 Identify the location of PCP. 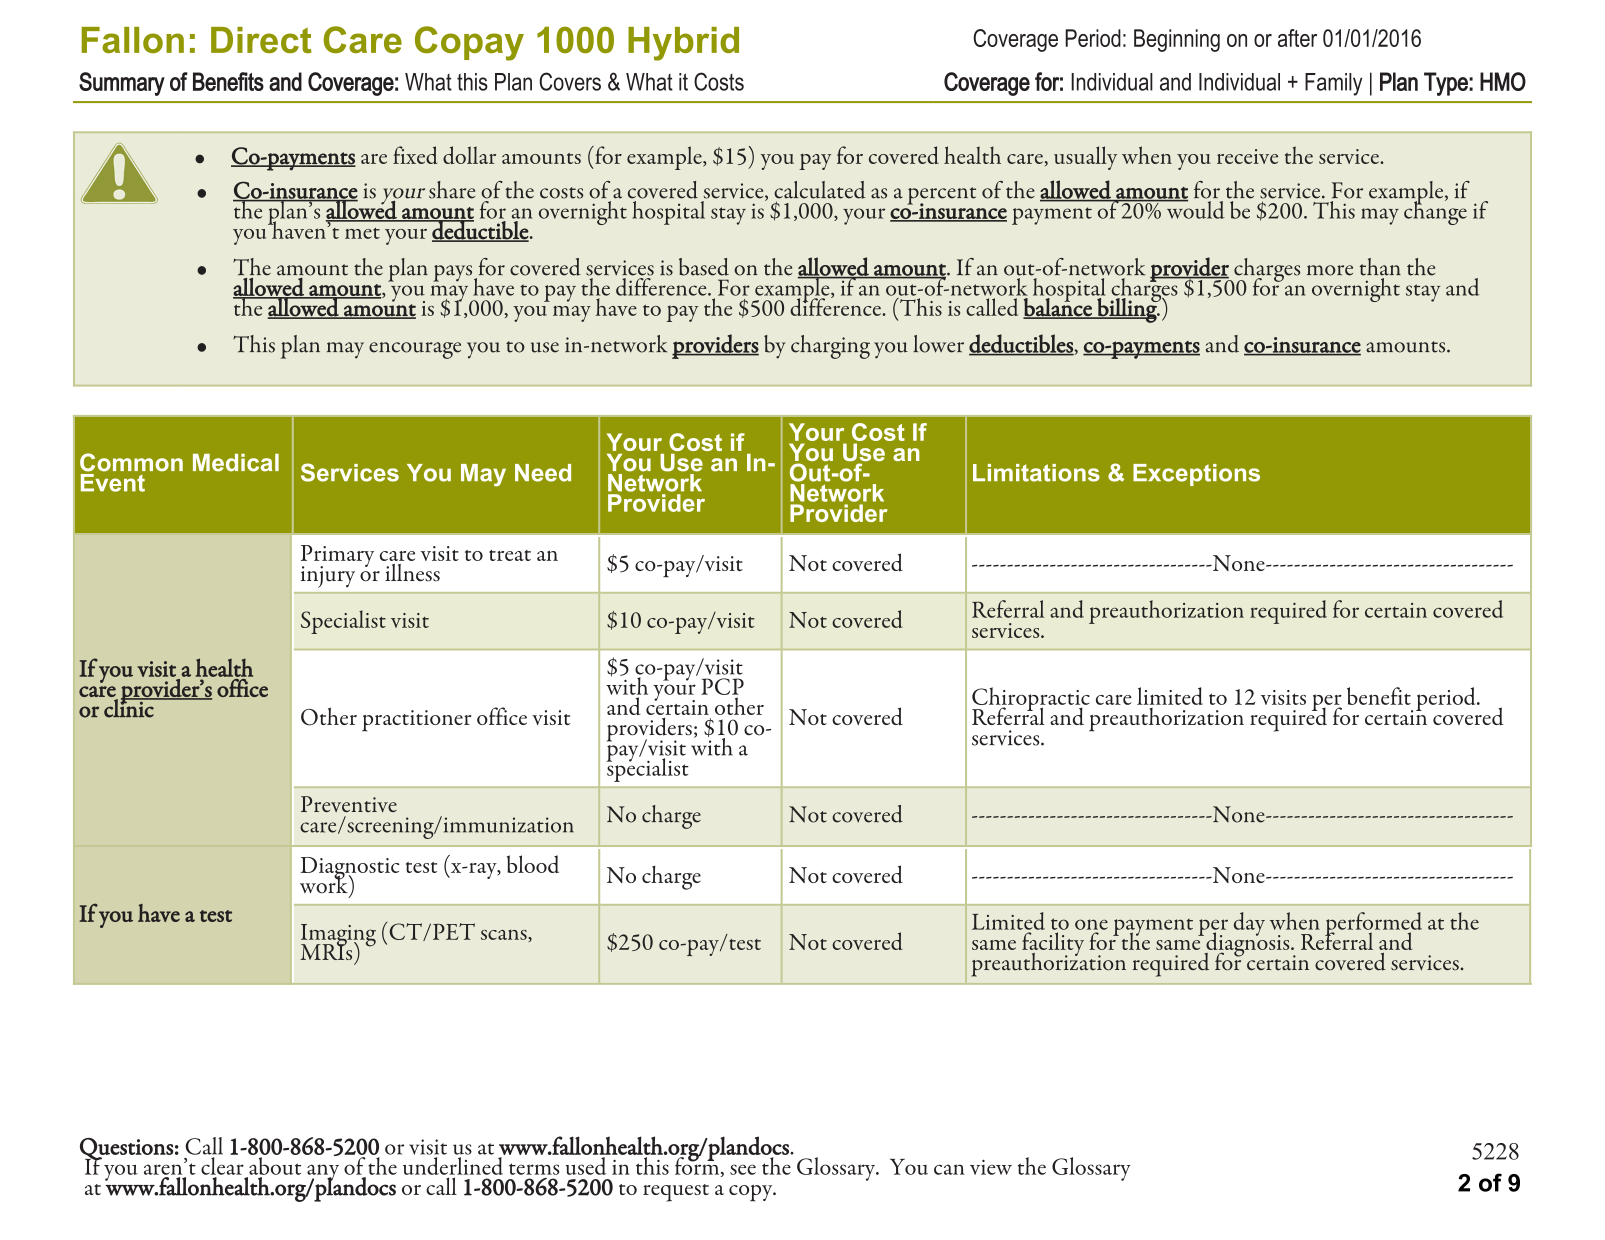
(722, 686).
